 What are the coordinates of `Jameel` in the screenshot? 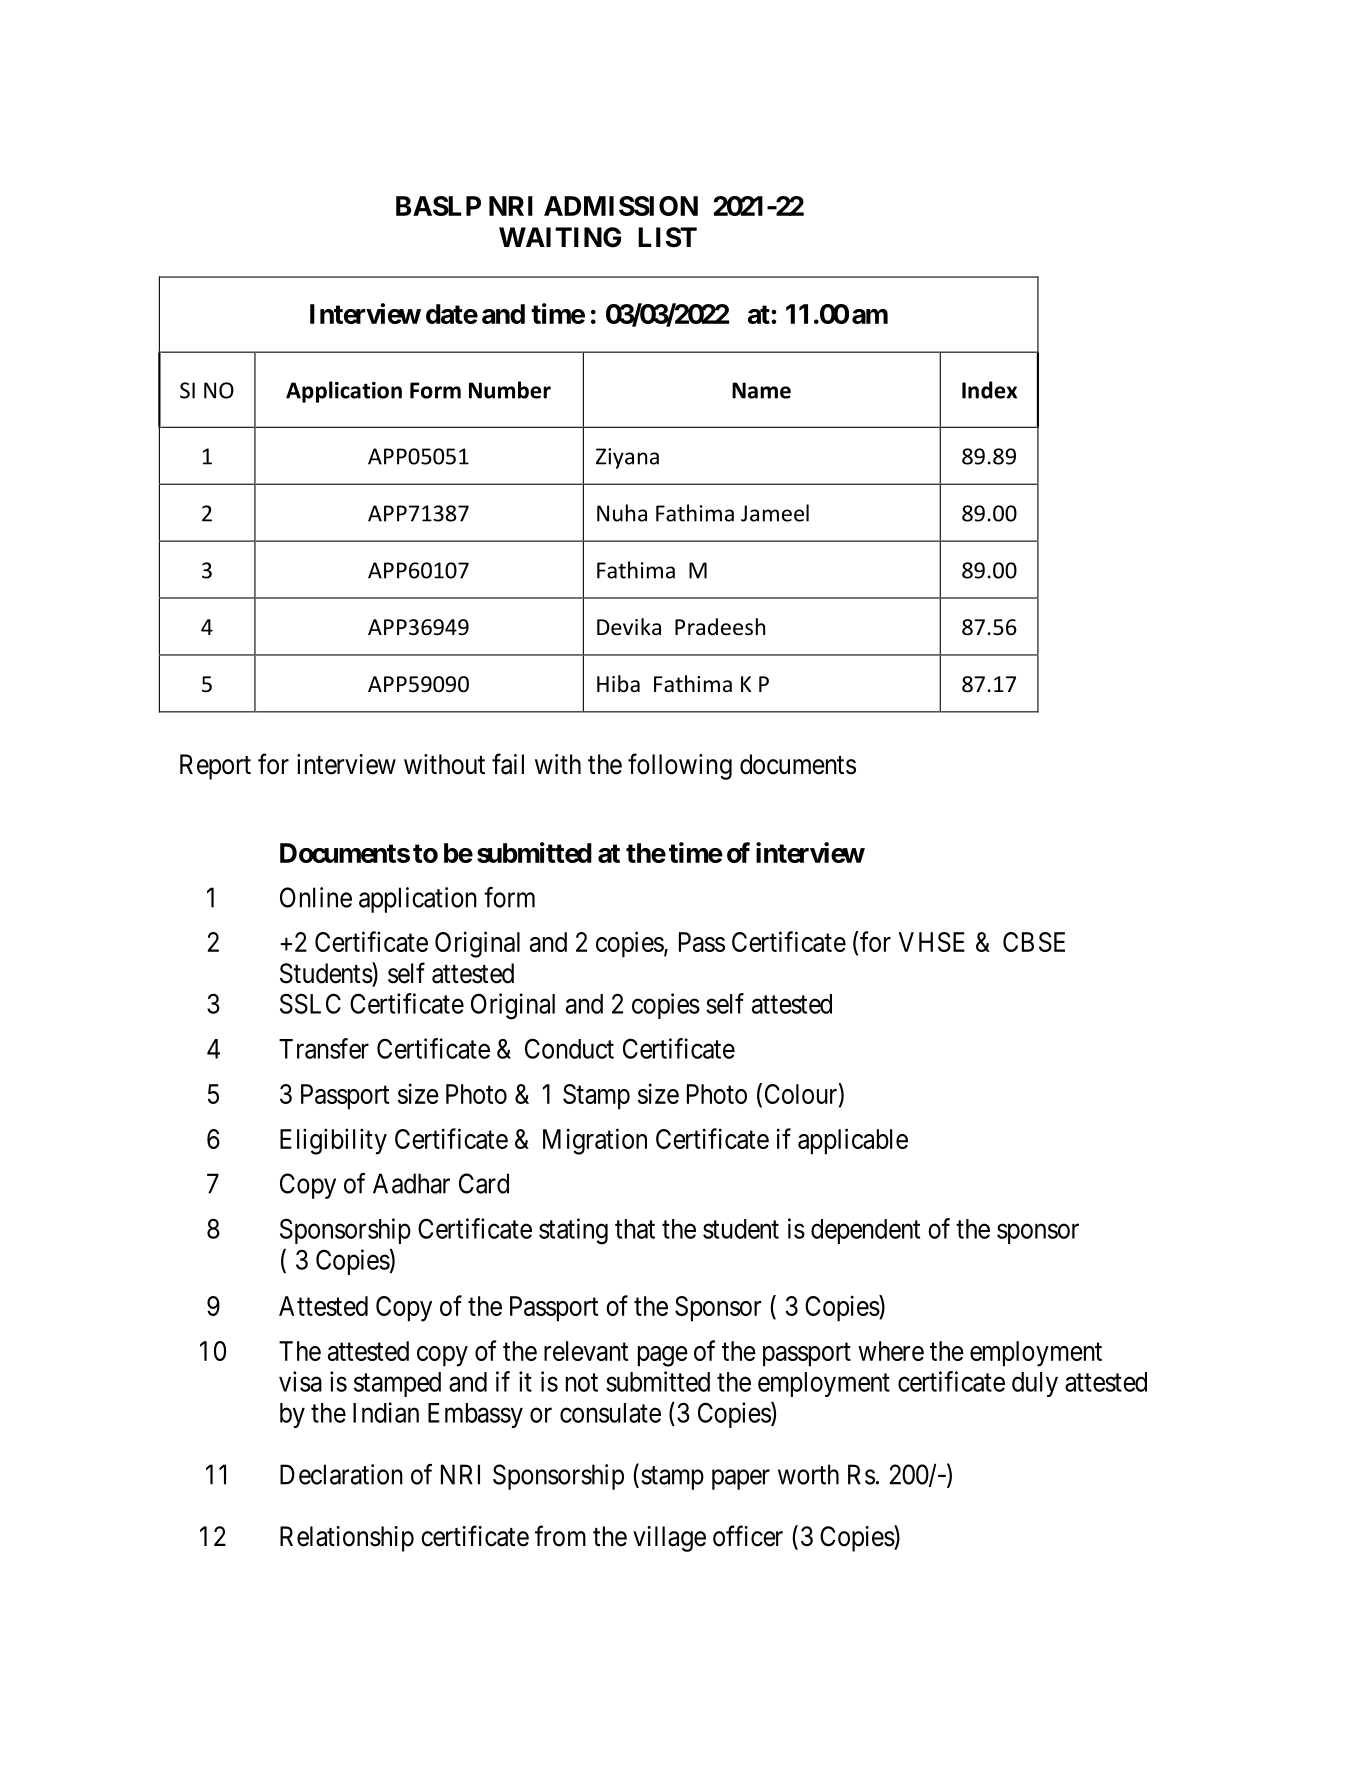 It's located at (775, 513).
